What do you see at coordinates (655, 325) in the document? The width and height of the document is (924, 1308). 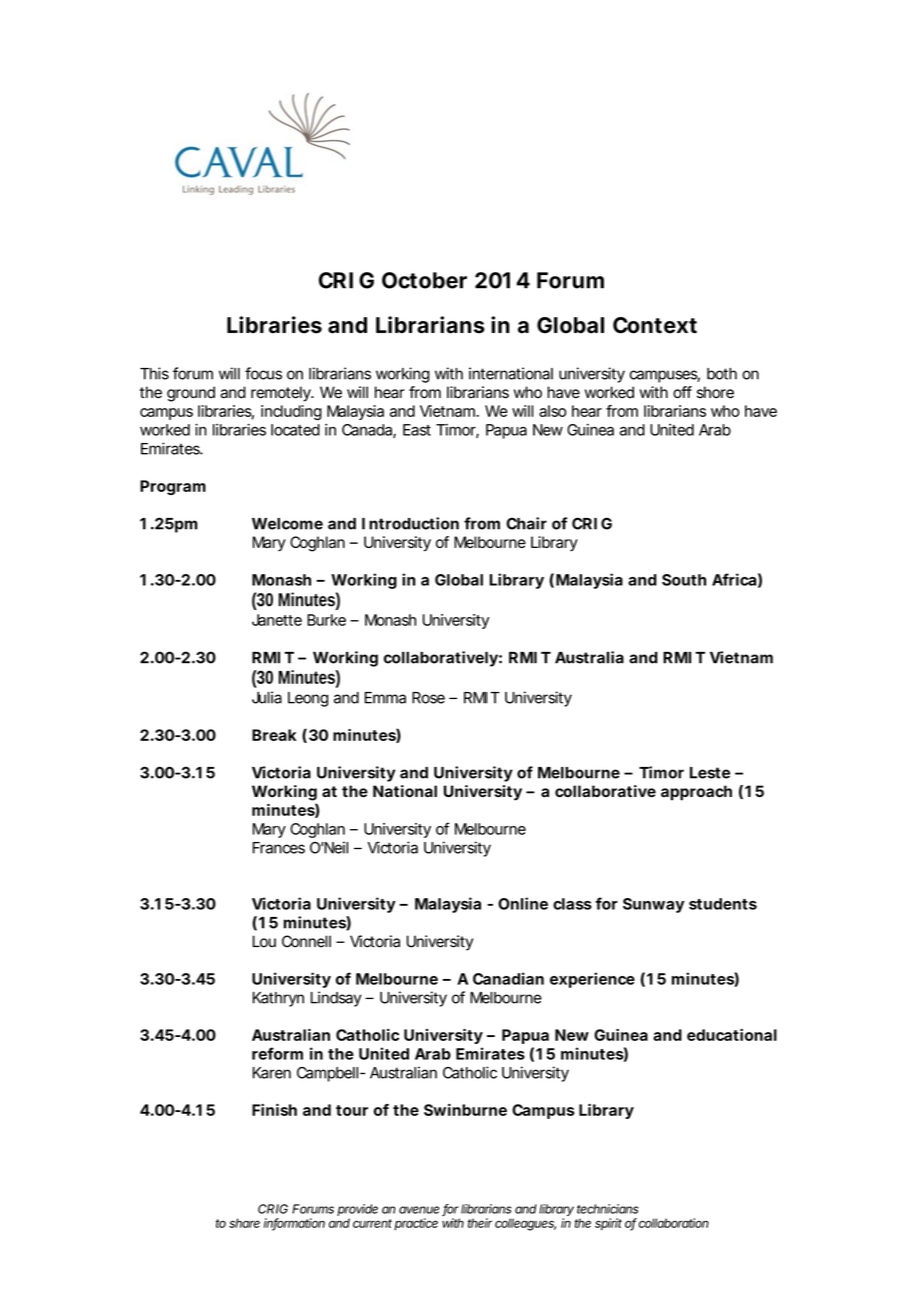 I see `Context` at bounding box center [655, 325].
